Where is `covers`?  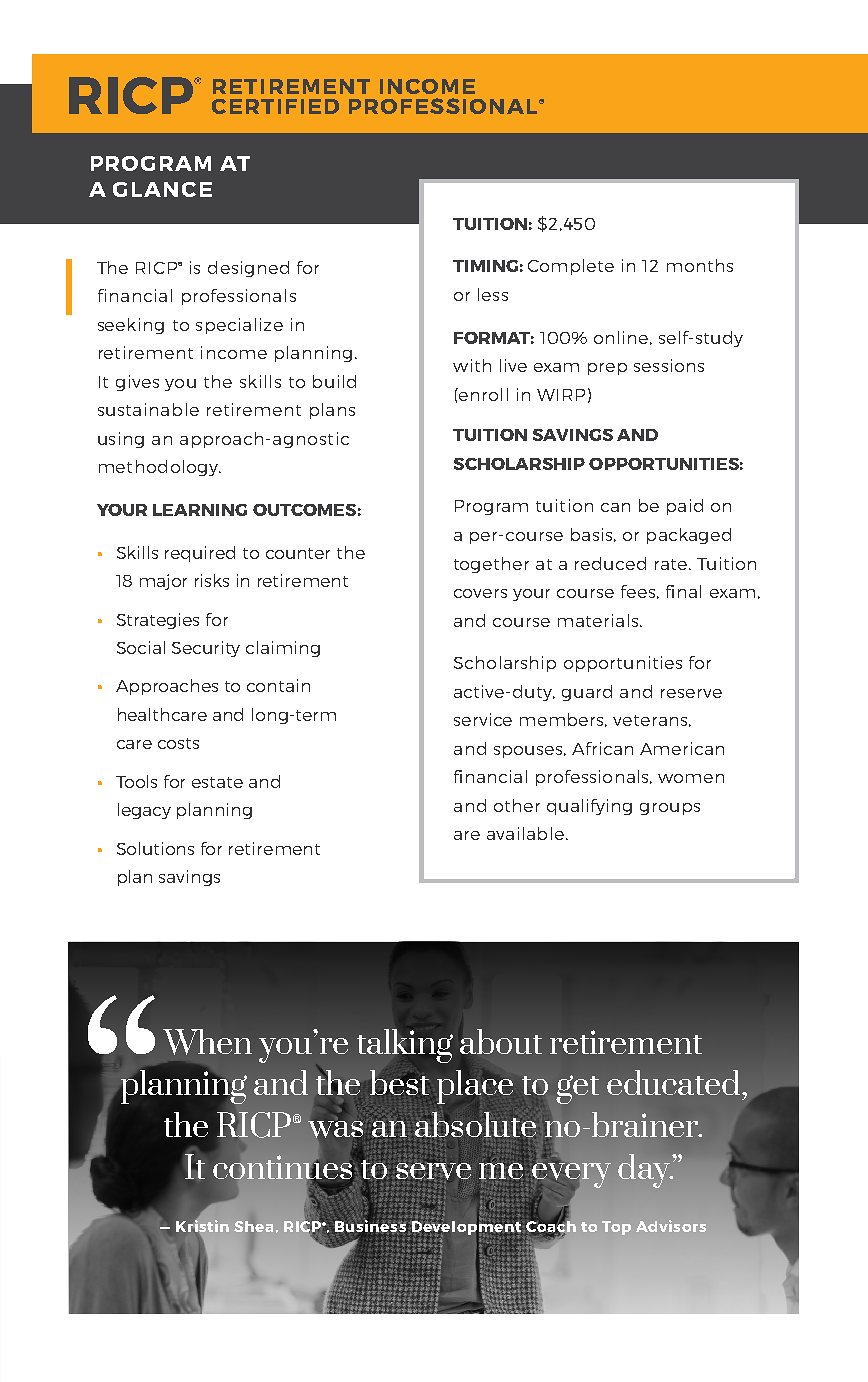 covers is located at coordinates (480, 593).
